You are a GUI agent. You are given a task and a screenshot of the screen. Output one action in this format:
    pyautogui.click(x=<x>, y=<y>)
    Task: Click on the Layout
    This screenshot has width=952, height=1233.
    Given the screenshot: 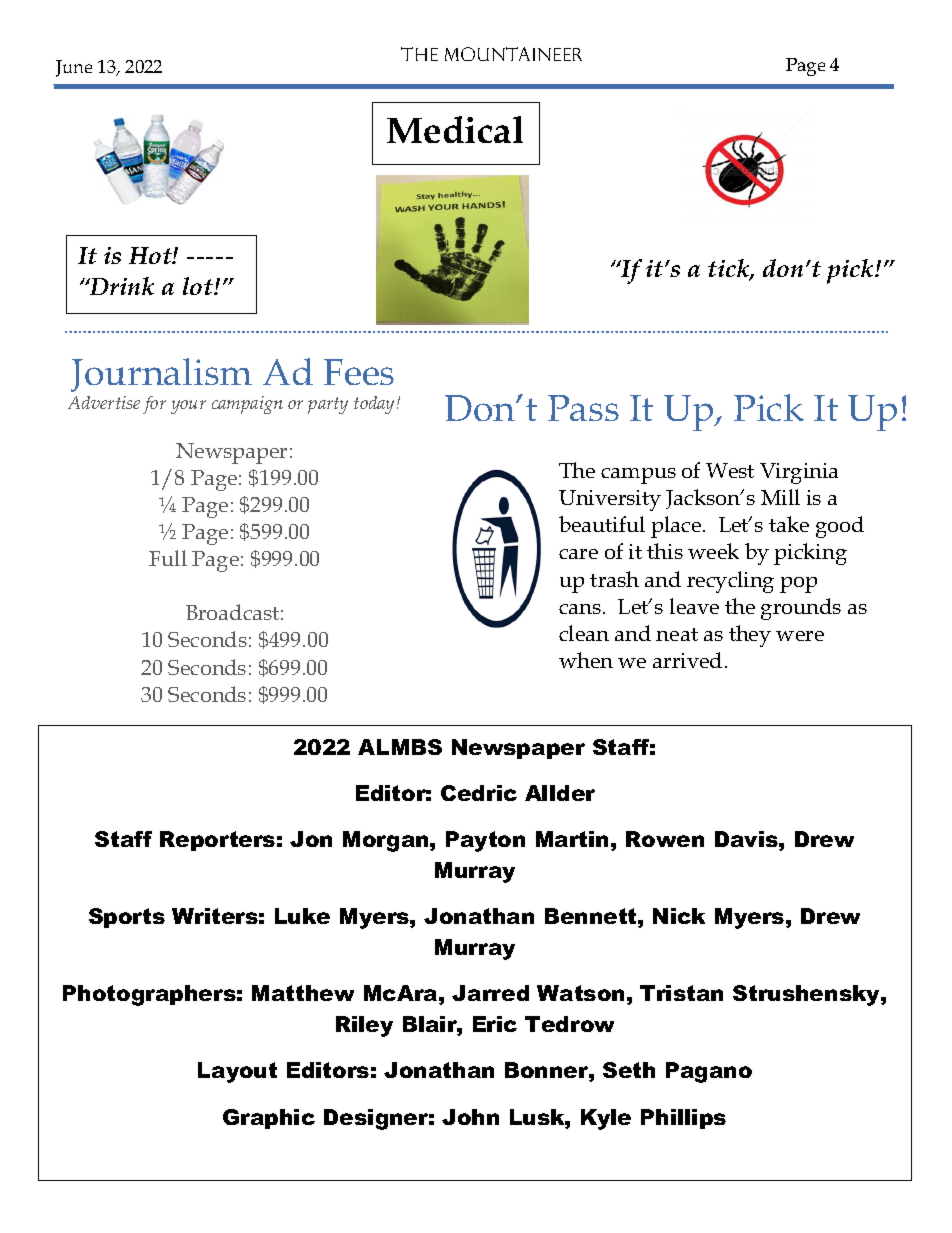 What is the action you would take?
    pyautogui.click(x=237, y=1072)
